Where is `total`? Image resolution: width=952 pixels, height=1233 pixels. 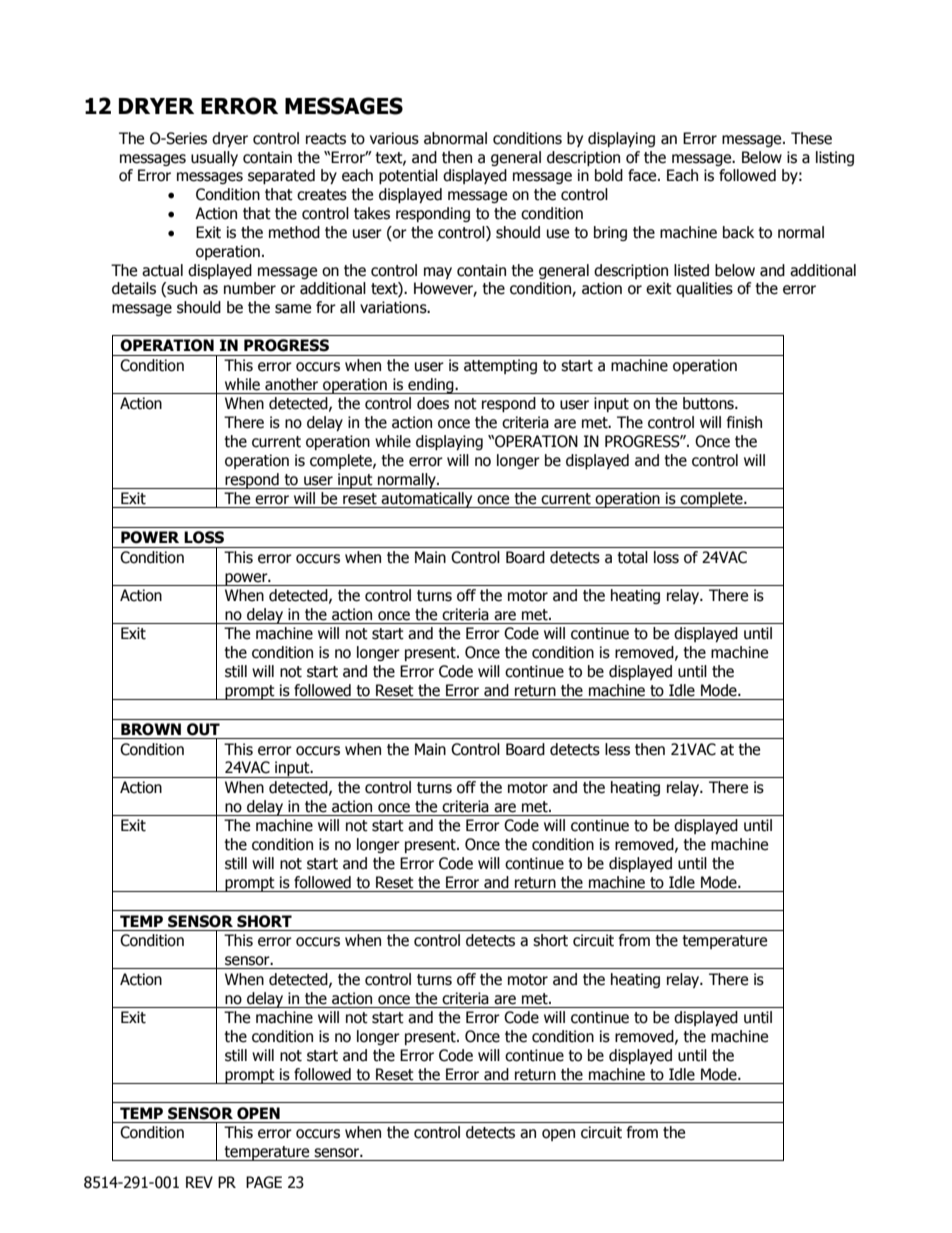 total is located at coordinates (632, 557).
